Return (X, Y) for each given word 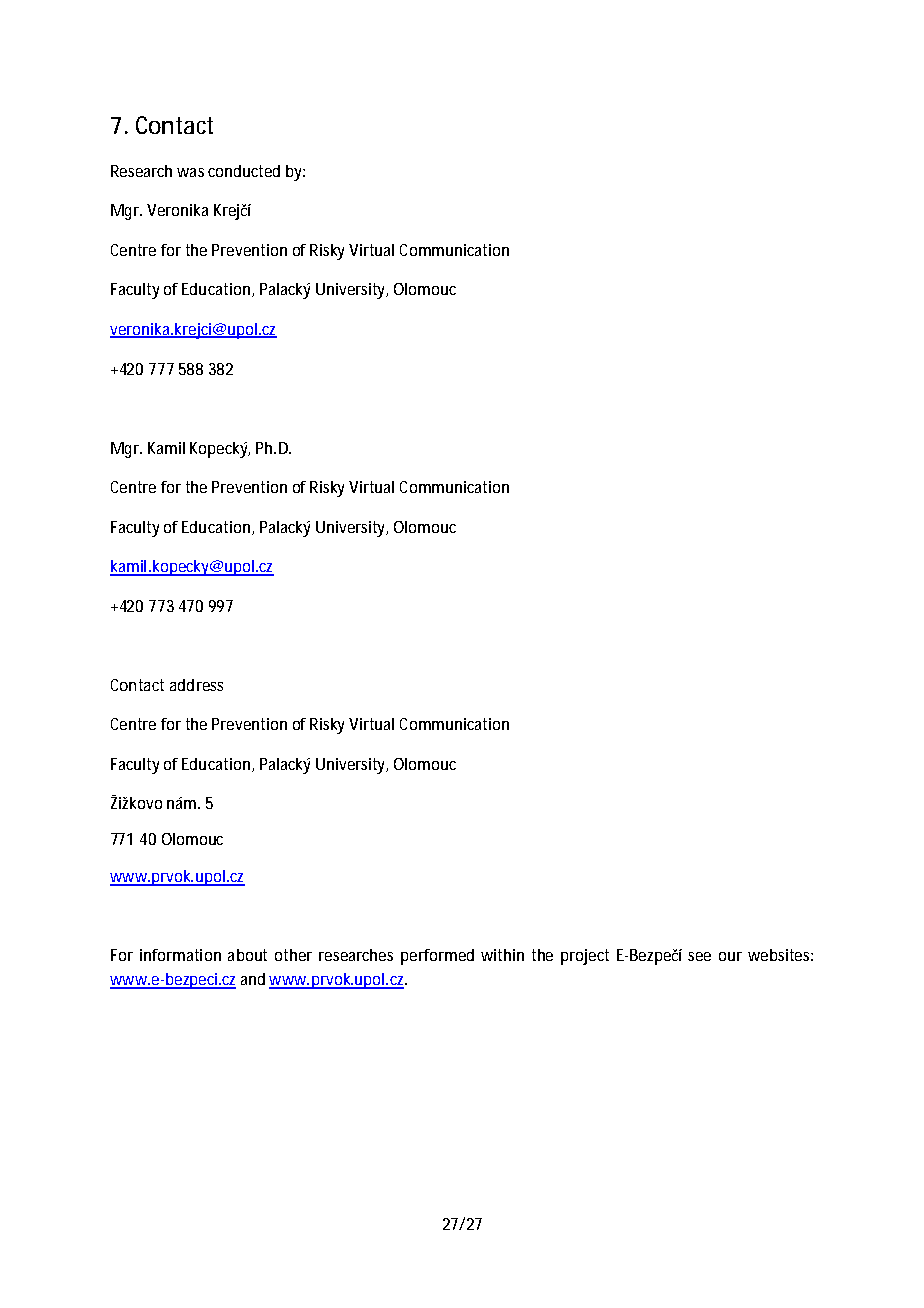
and (253, 979)
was (190, 172)
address (196, 685)
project (585, 957)
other (293, 955)
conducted (244, 171)
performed (437, 957)
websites (780, 955)
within (502, 955)
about (247, 955)
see (699, 956)
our (730, 956)
